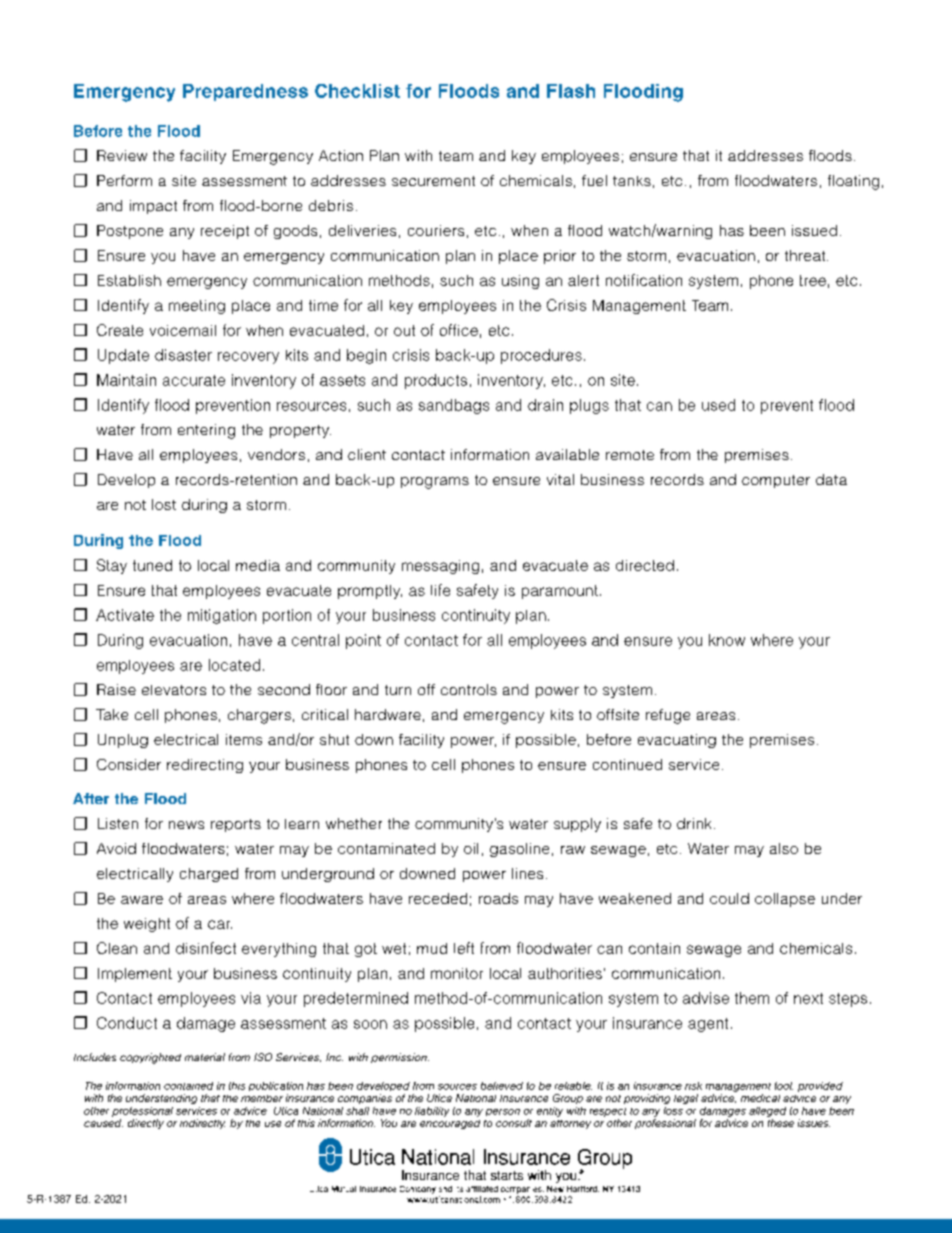 The width and height of the page is (952, 1233). What do you see at coordinates (245, 92) in the page?
I see `Preparedness` at bounding box center [245, 92].
